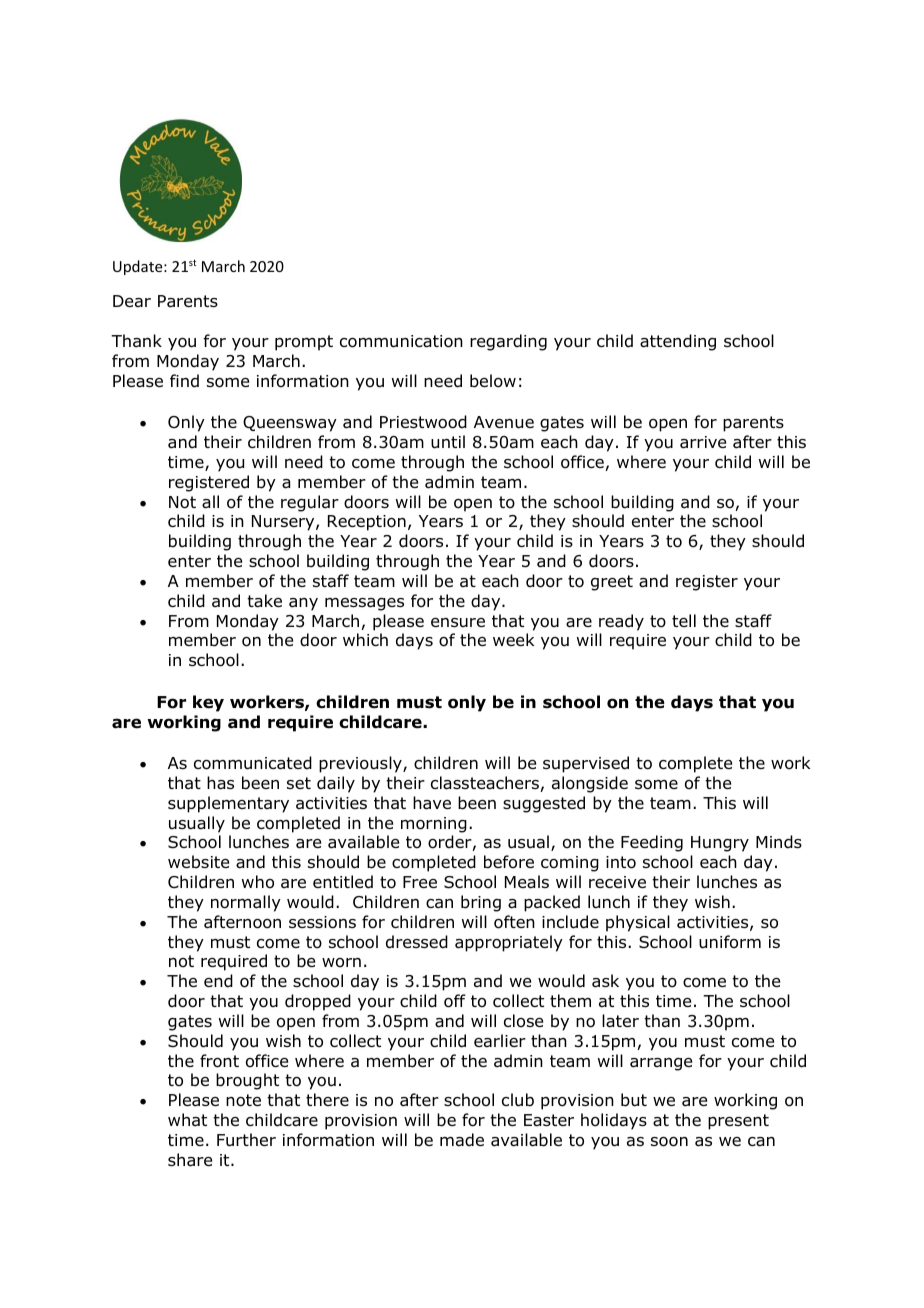 This page has width=924, height=1308. I want to click on normally, so click(246, 903).
